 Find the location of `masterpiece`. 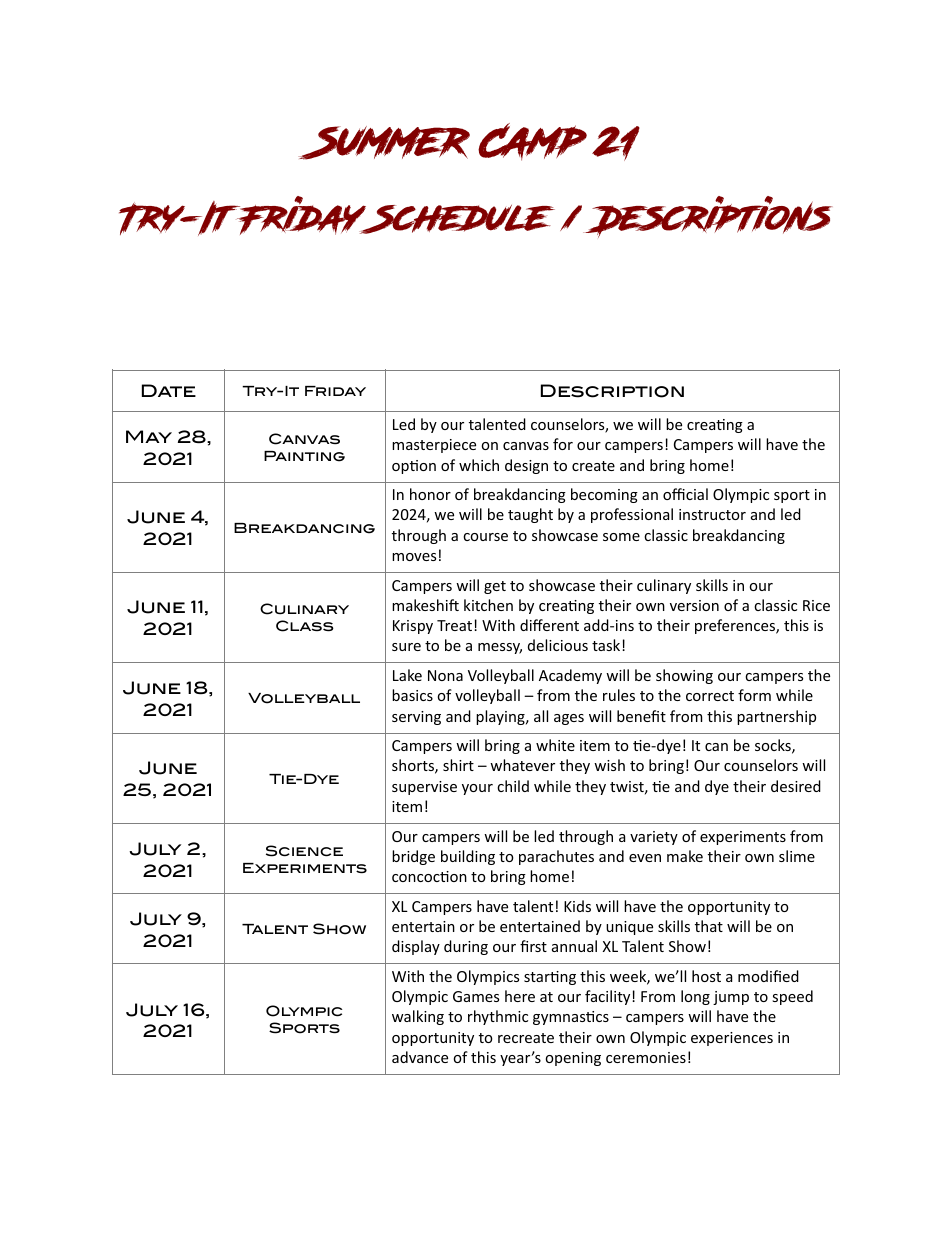

masterpiece is located at coordinates (434, 446).
